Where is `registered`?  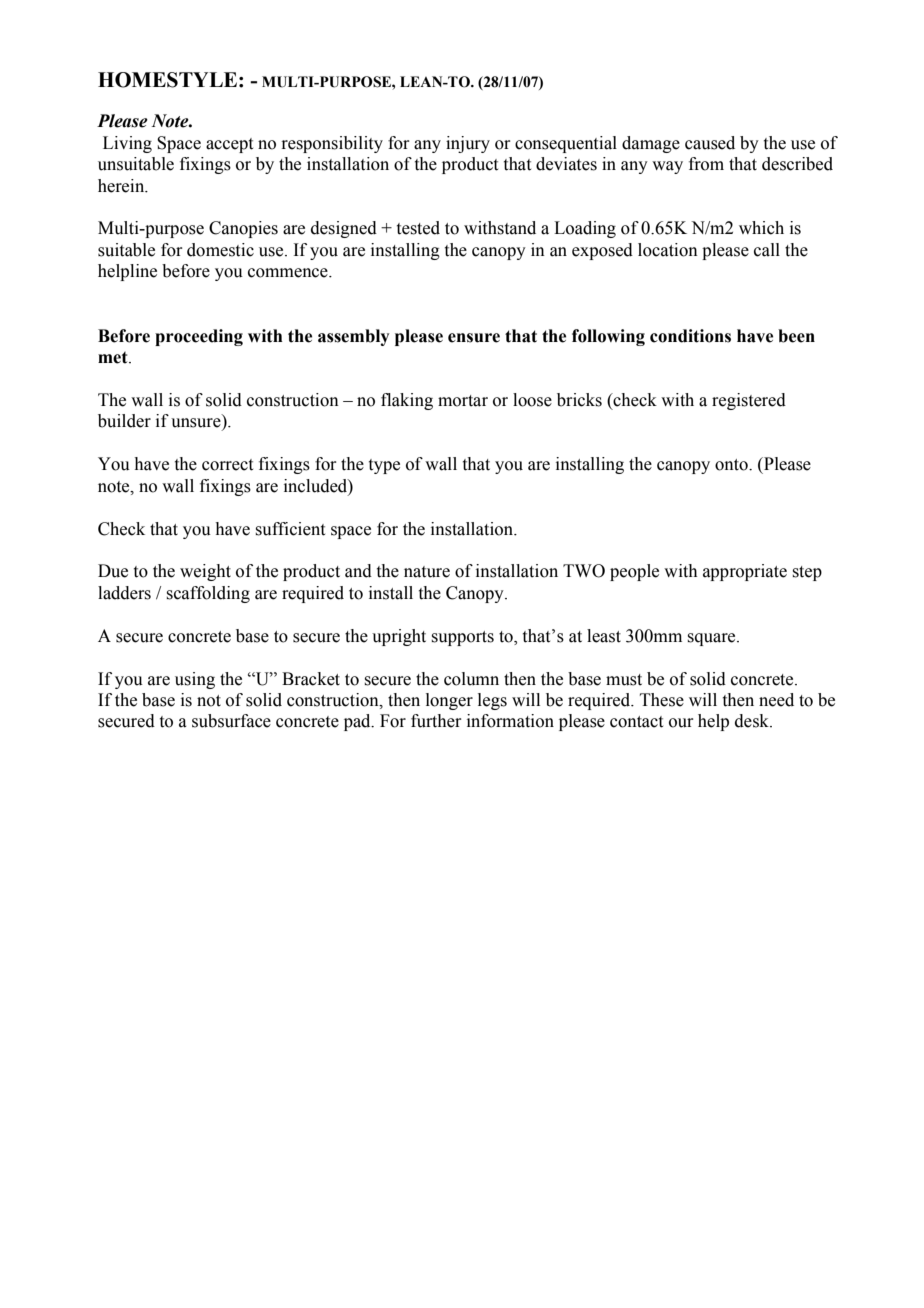 registered is located at coordinates (749, 401).
